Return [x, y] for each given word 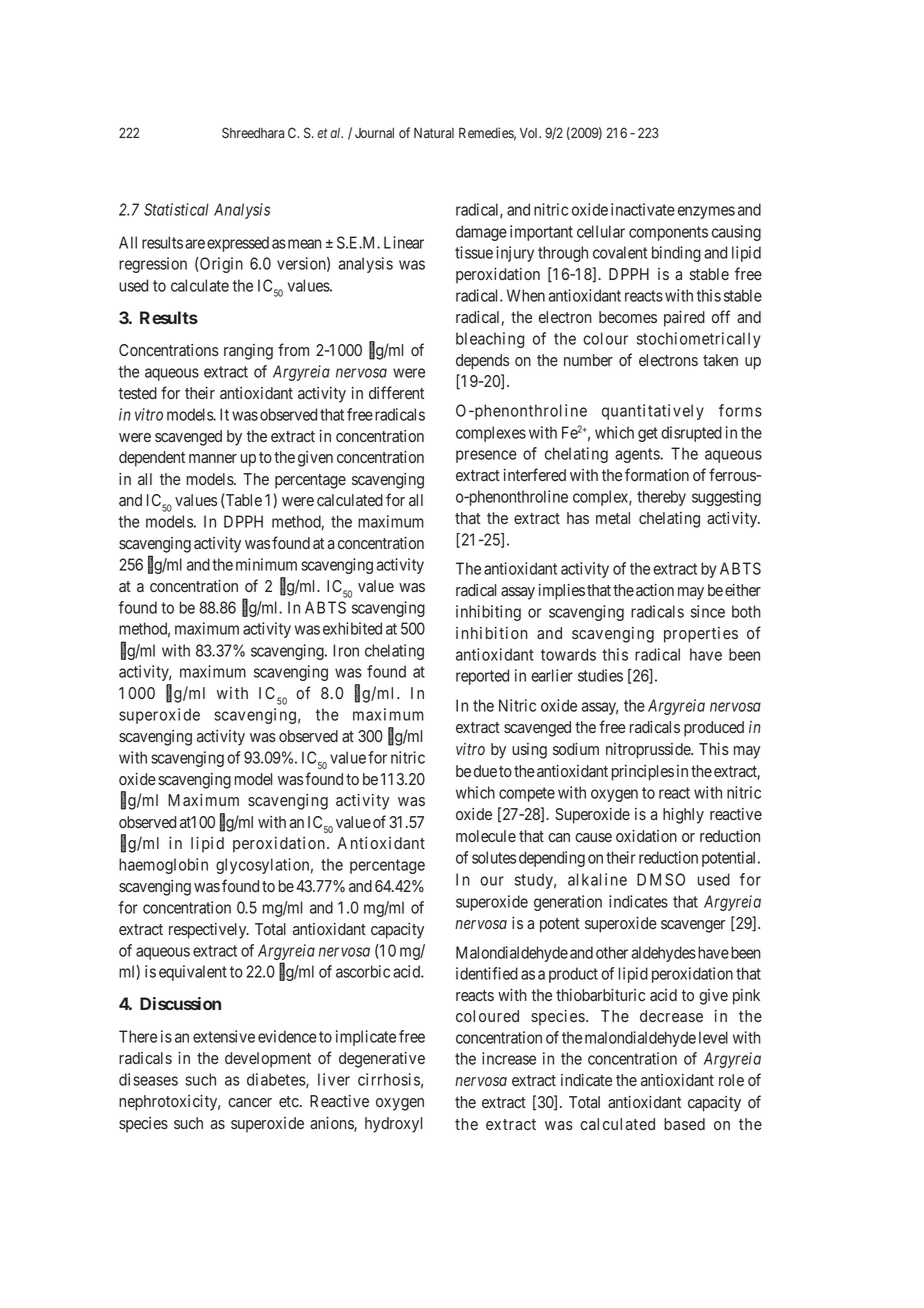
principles [643, 773]
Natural [434, 133]
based [684, 1124]
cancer [250, 1103]
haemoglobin [163, 866]
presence [486, 456]
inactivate [643, 209]
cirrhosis [389, 1079]
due [485, 771]
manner [213, 459]
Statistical [176, 209]
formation [657, 475]
